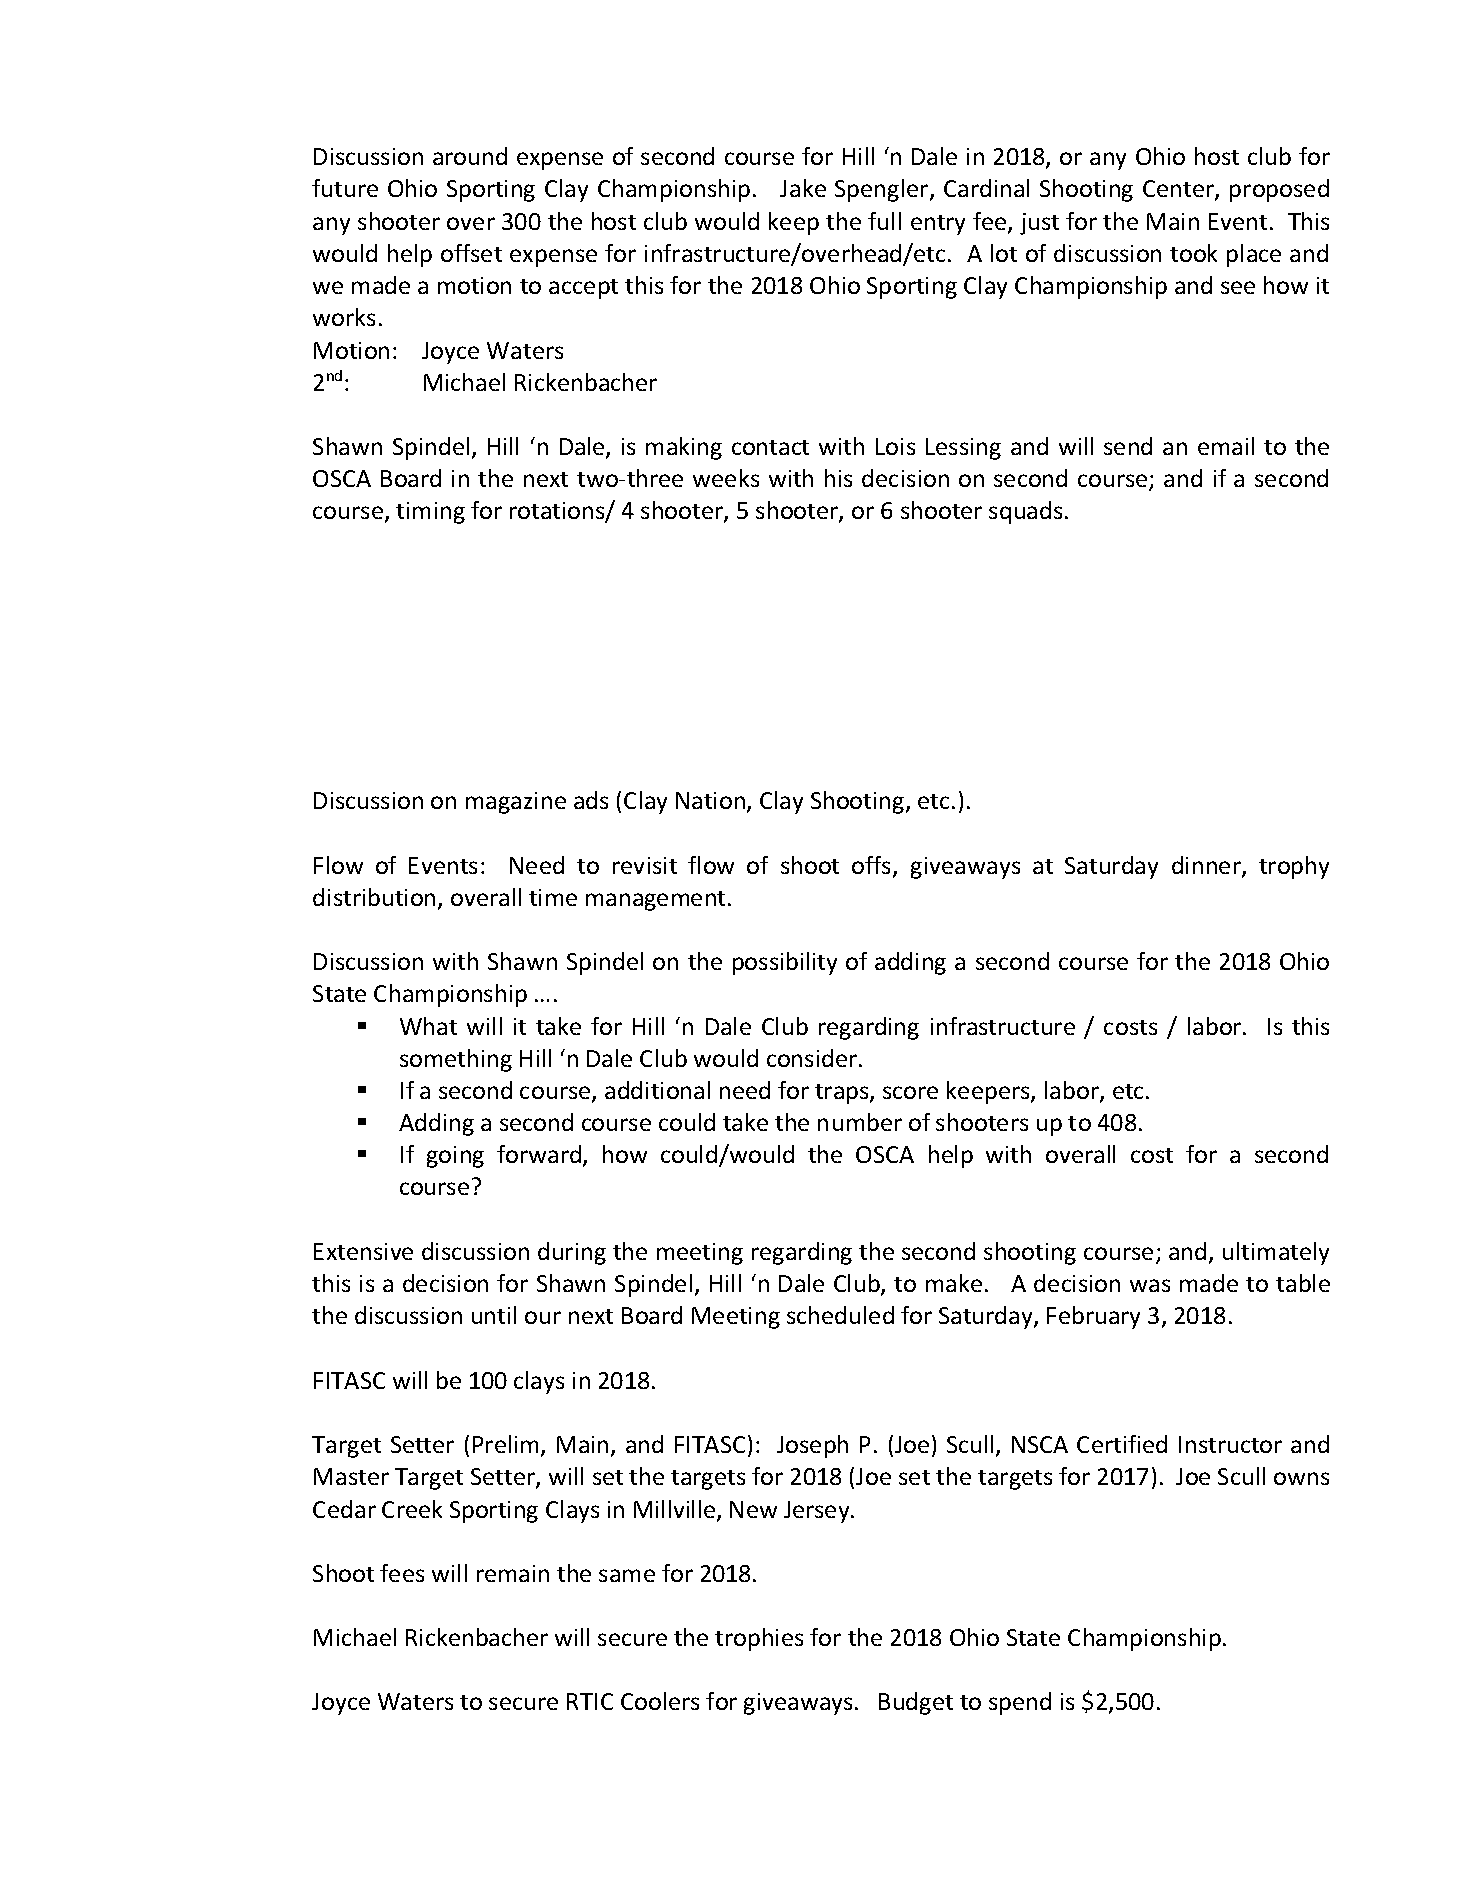 This image has height=1899, width=1467. I want to click on weeks, so click(726, 478).
